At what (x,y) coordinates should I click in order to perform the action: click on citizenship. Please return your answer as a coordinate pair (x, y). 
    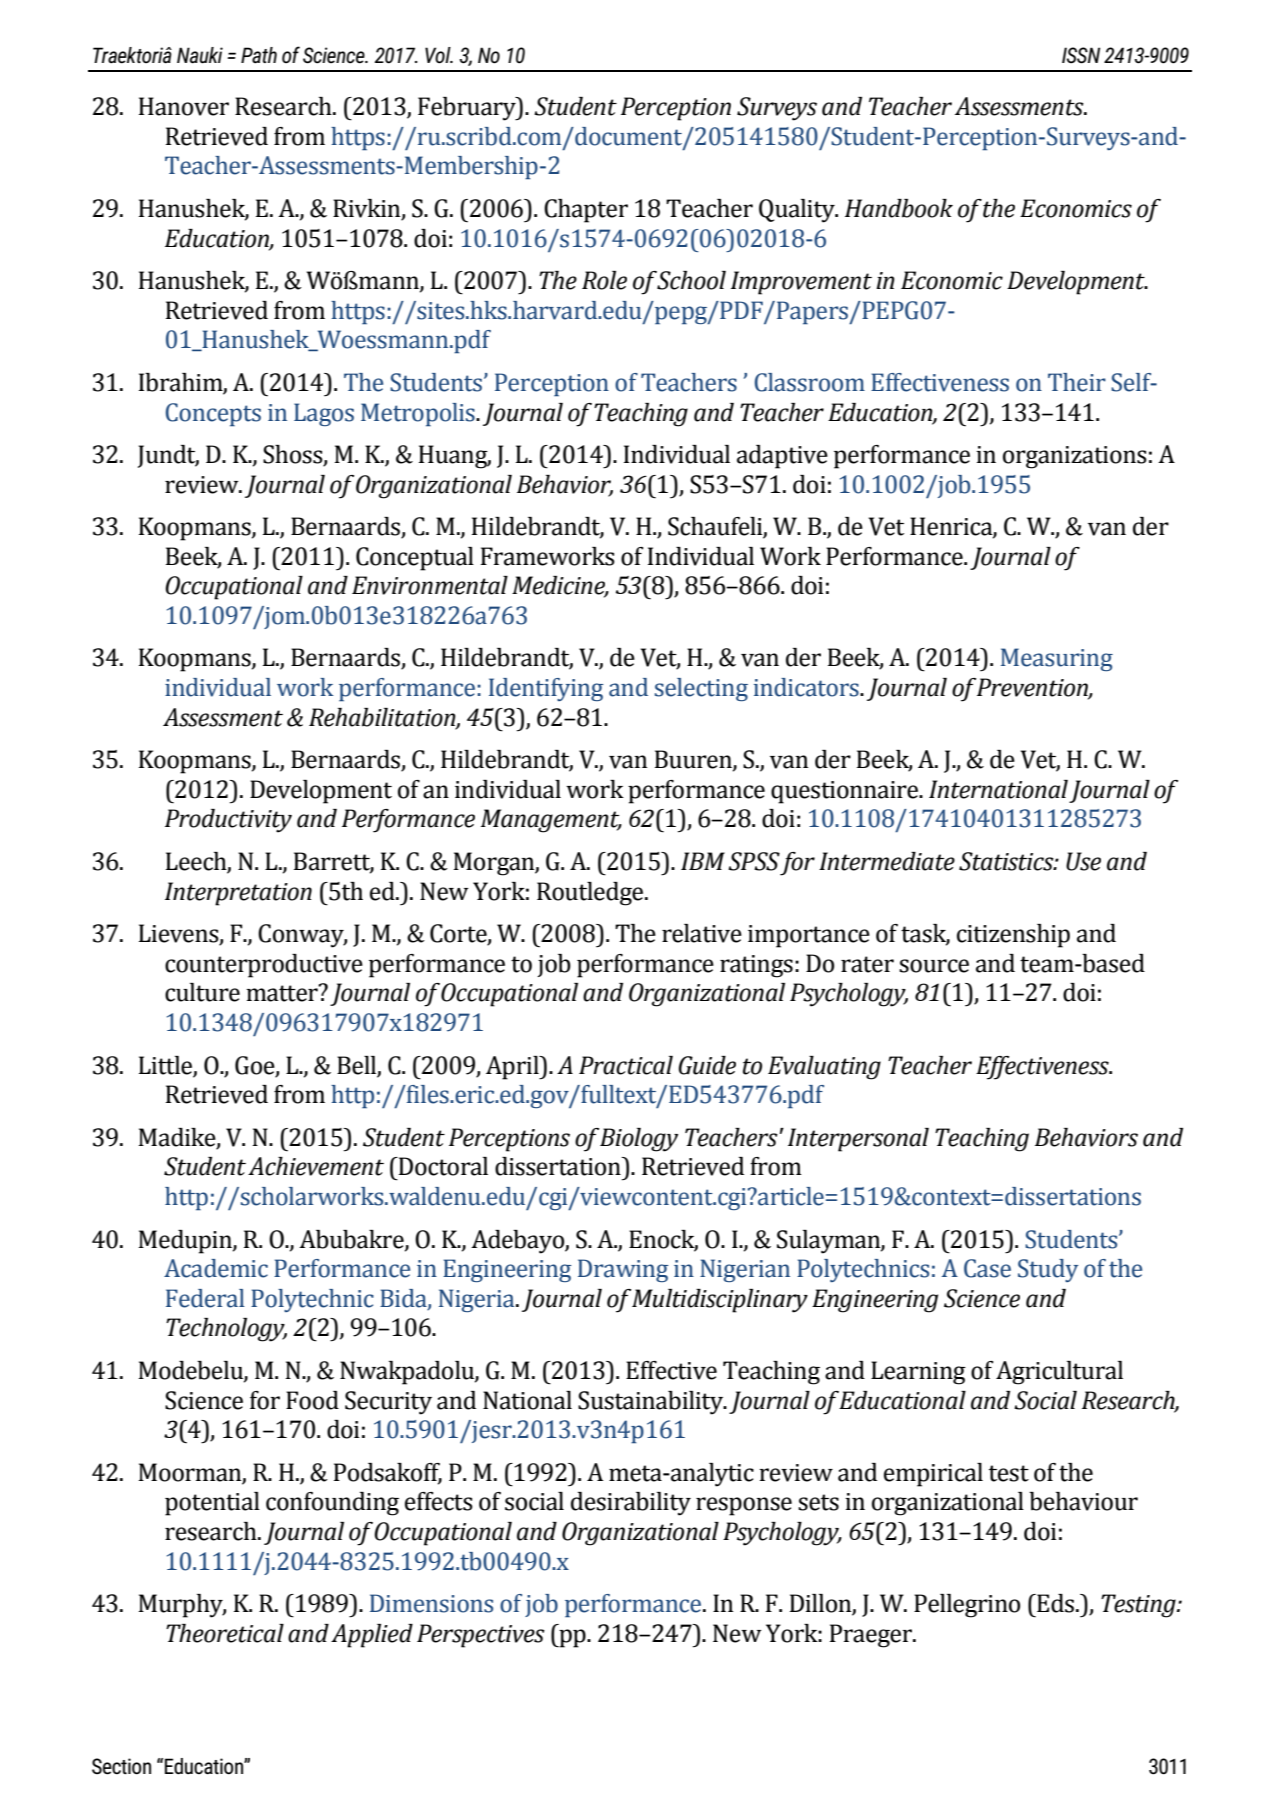
    Looking at the image, I should click on (1013, 936).
